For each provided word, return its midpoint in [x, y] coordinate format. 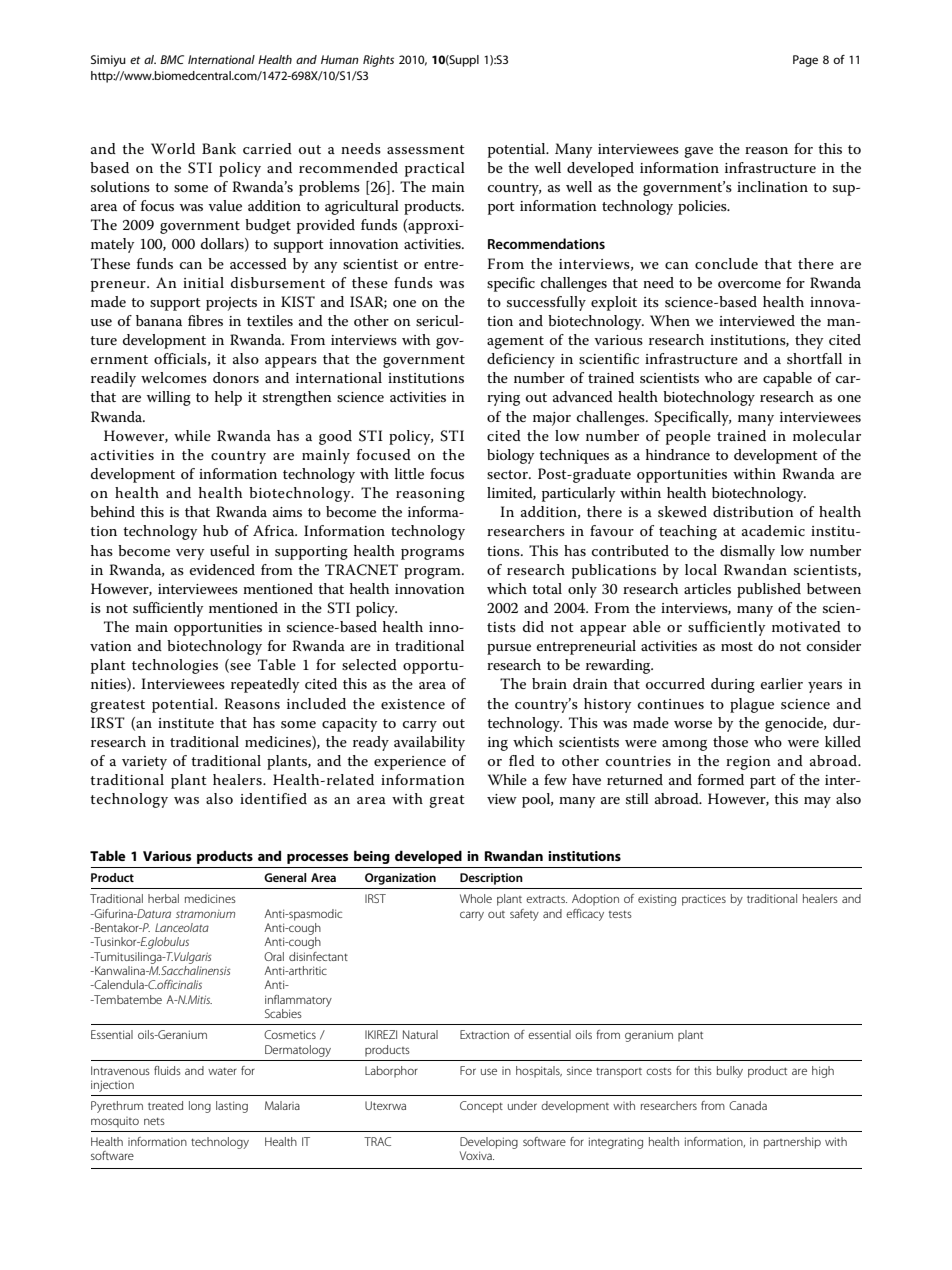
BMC [172, 59]
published [769, 590]
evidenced [222, 569]
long [200, 1107]
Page [805, 61]
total [547, 588]
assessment [426, 149]
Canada [748, 1105]
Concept [481, 1107]
